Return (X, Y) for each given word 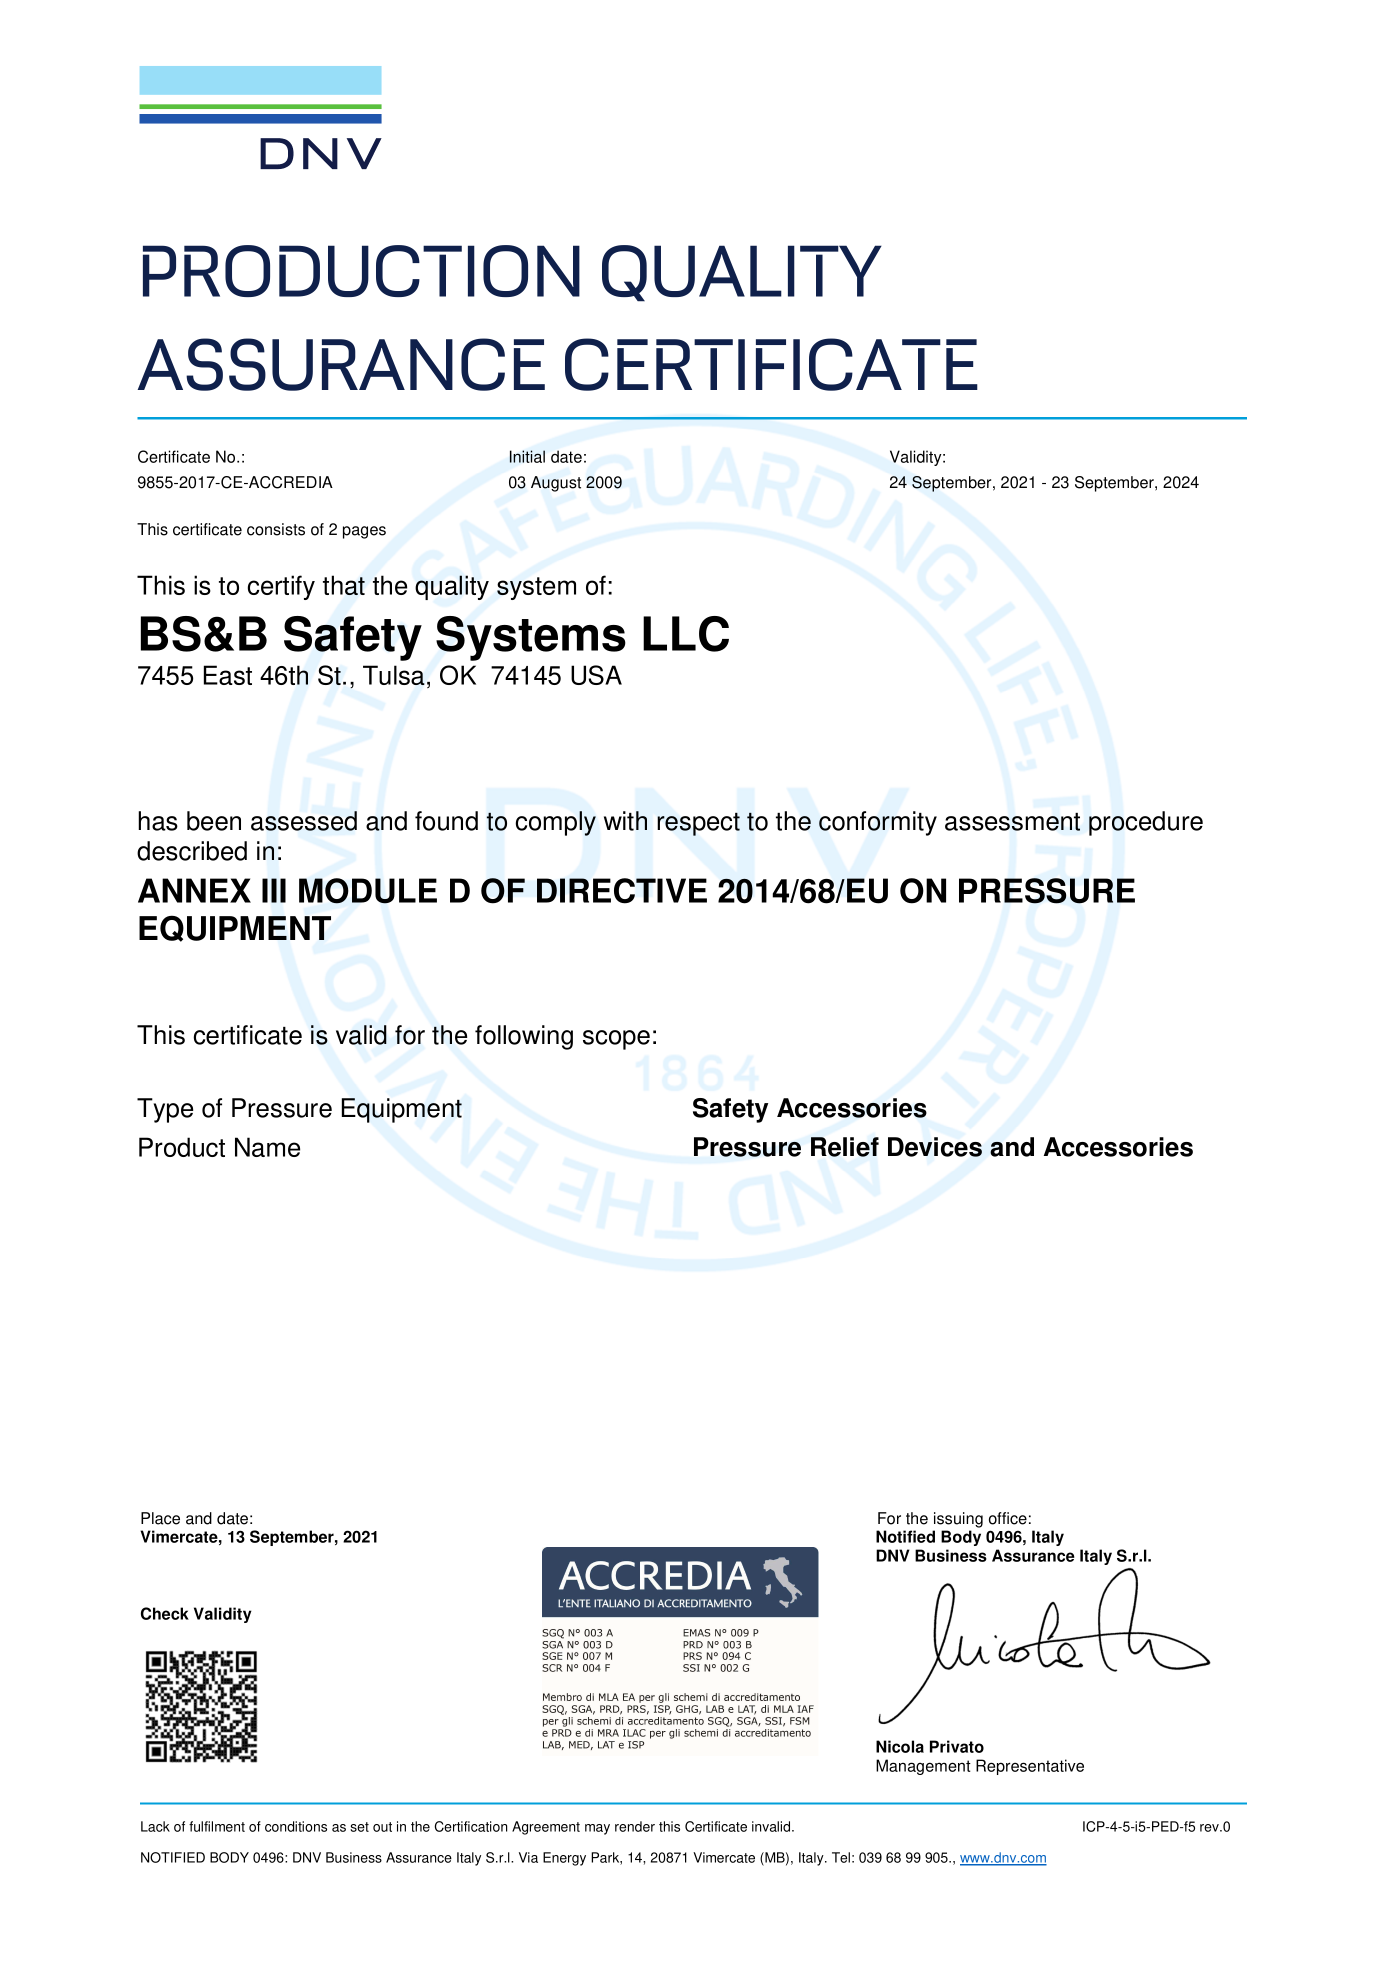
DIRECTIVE (622, 891)
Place (160, 1518)
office (1008, 1518)
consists (276, 529)
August (556, 484)
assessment (1012, 822)
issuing (958, 1520)
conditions (296, 1826)
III (274, 890)
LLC (686, 634)
